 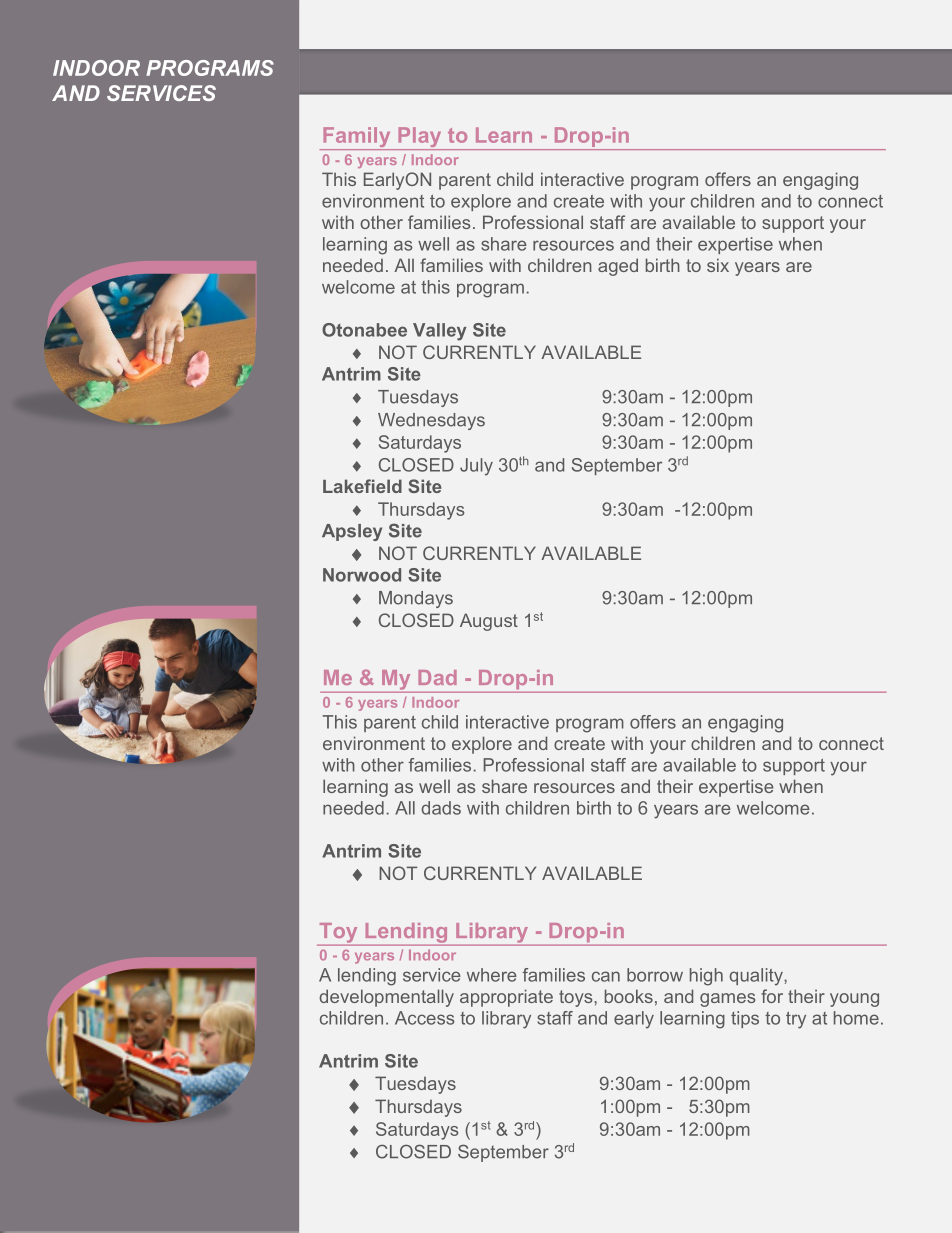 I want to click on dads, so click(x=441, y=808).
